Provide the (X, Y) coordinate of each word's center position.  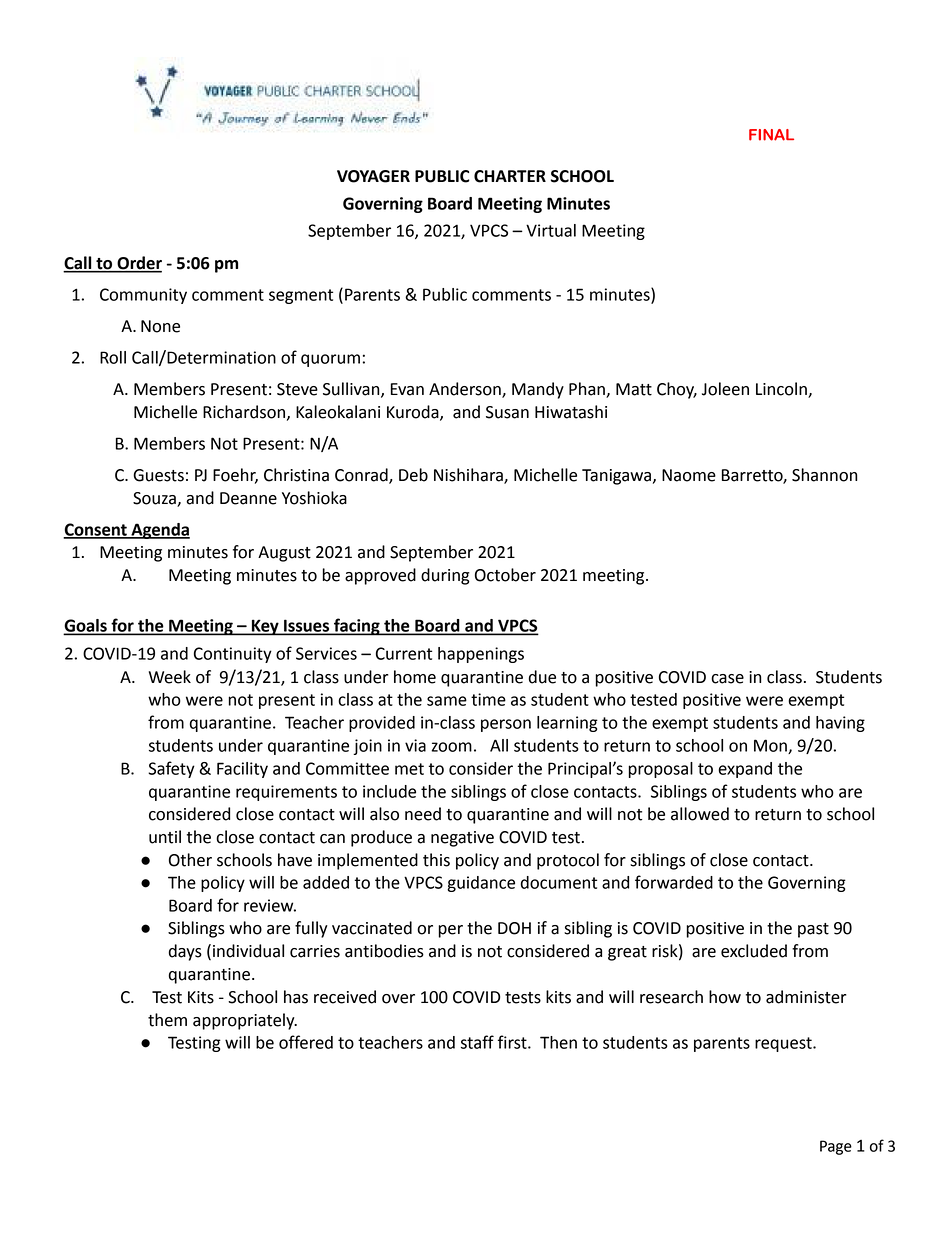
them (167, 1020)
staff (477, 1042)
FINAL (771, 135)
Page (836, 1147)
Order (138, 264)
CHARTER (510, 176)
